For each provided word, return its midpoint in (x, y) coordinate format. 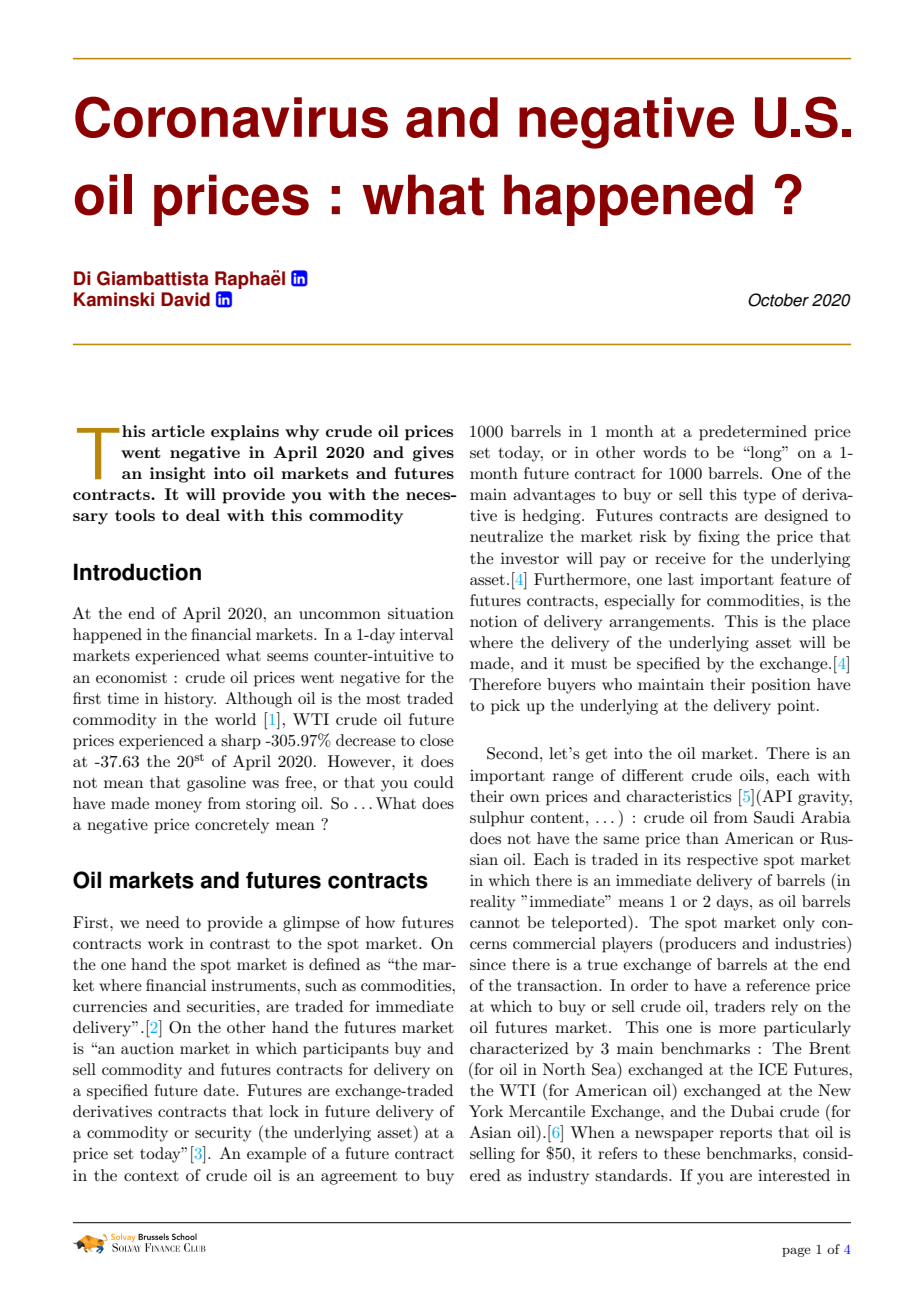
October (778, 300)
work (166, 943)
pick (505, 707)
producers (699, 944)
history (190, 700)
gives (433, 454)
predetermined (753, 433)
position (781, 686)
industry (558, 1177)
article (178, 431)
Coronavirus (231, 117)
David (185, 299)
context (151, 1176)
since (488, 964)
